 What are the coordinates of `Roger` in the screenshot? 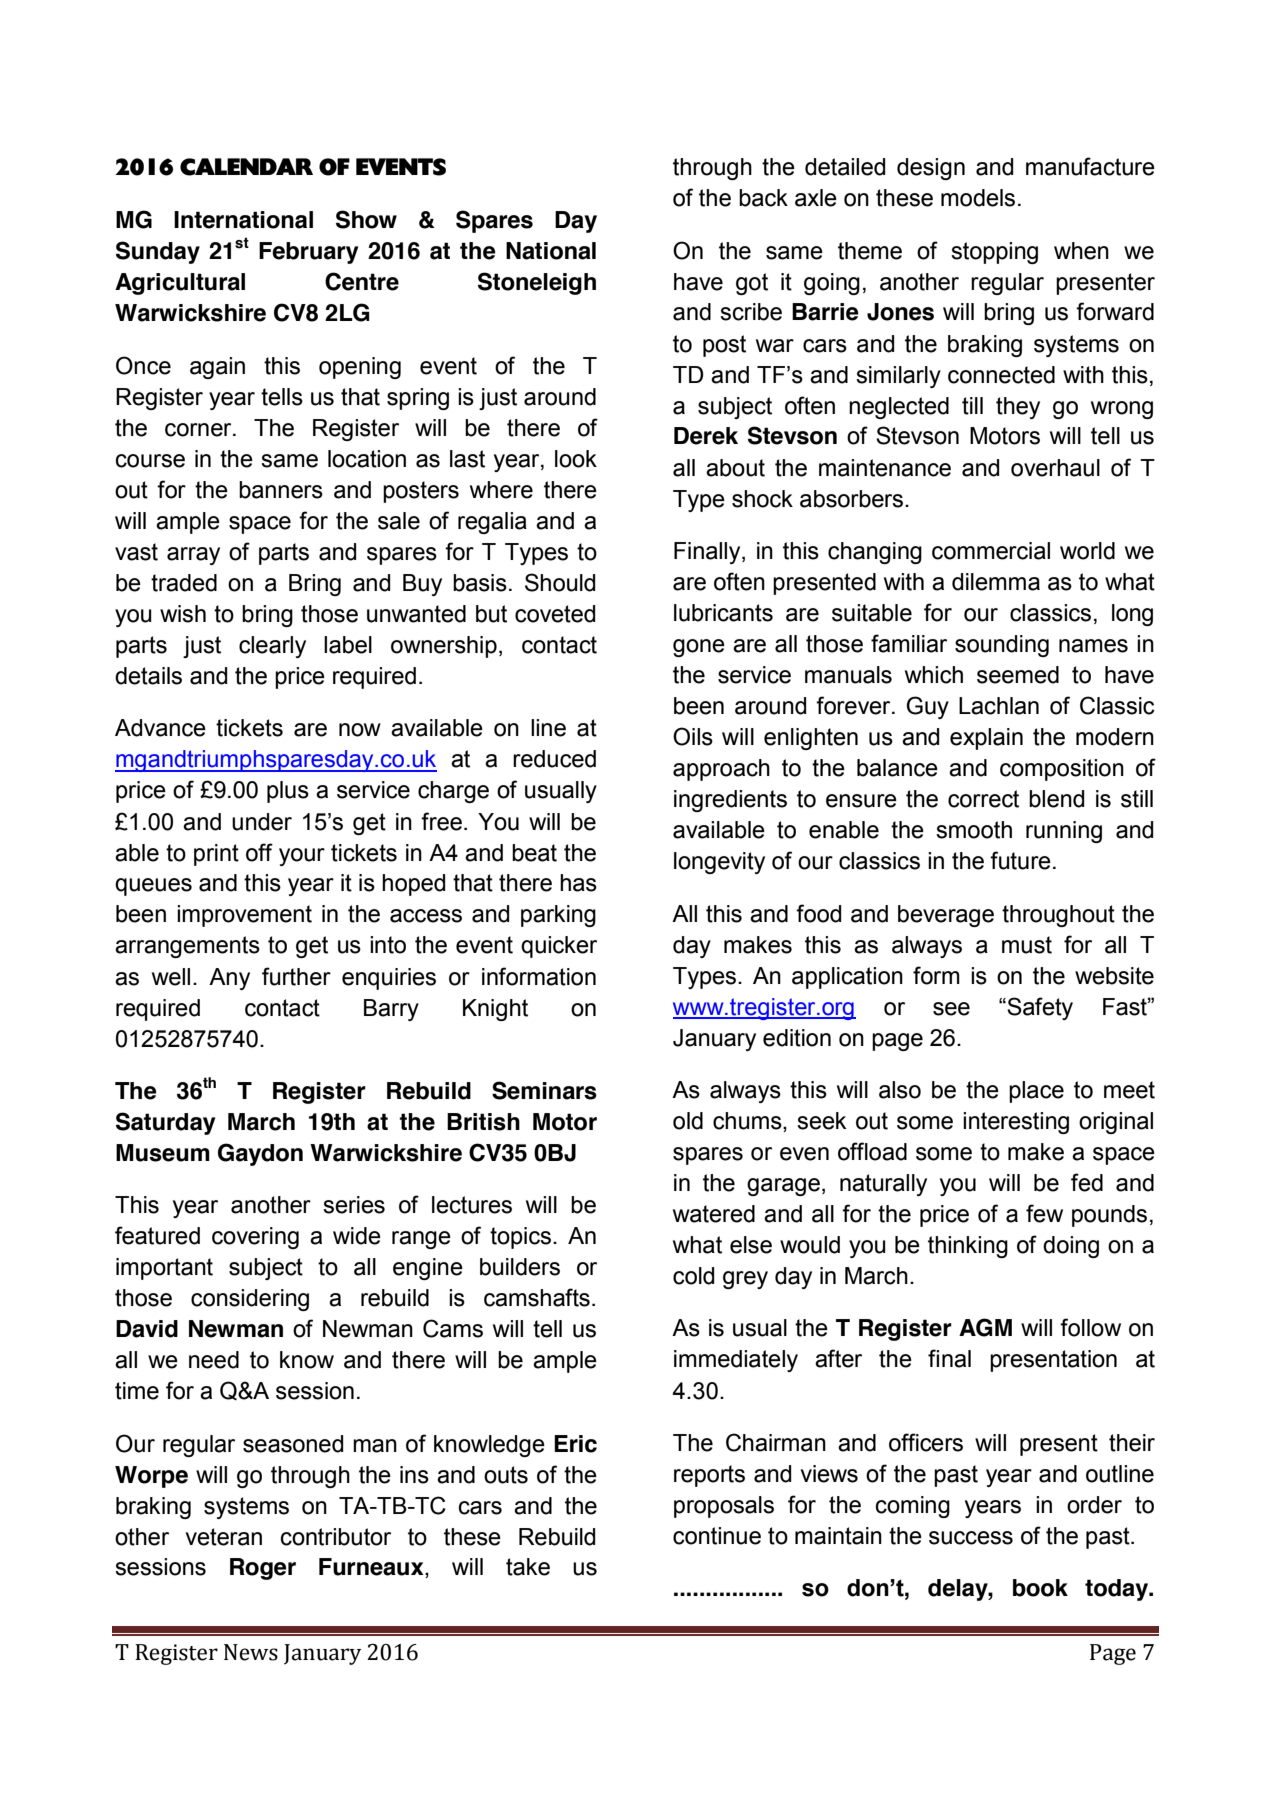 It's located at (263, 1569).
